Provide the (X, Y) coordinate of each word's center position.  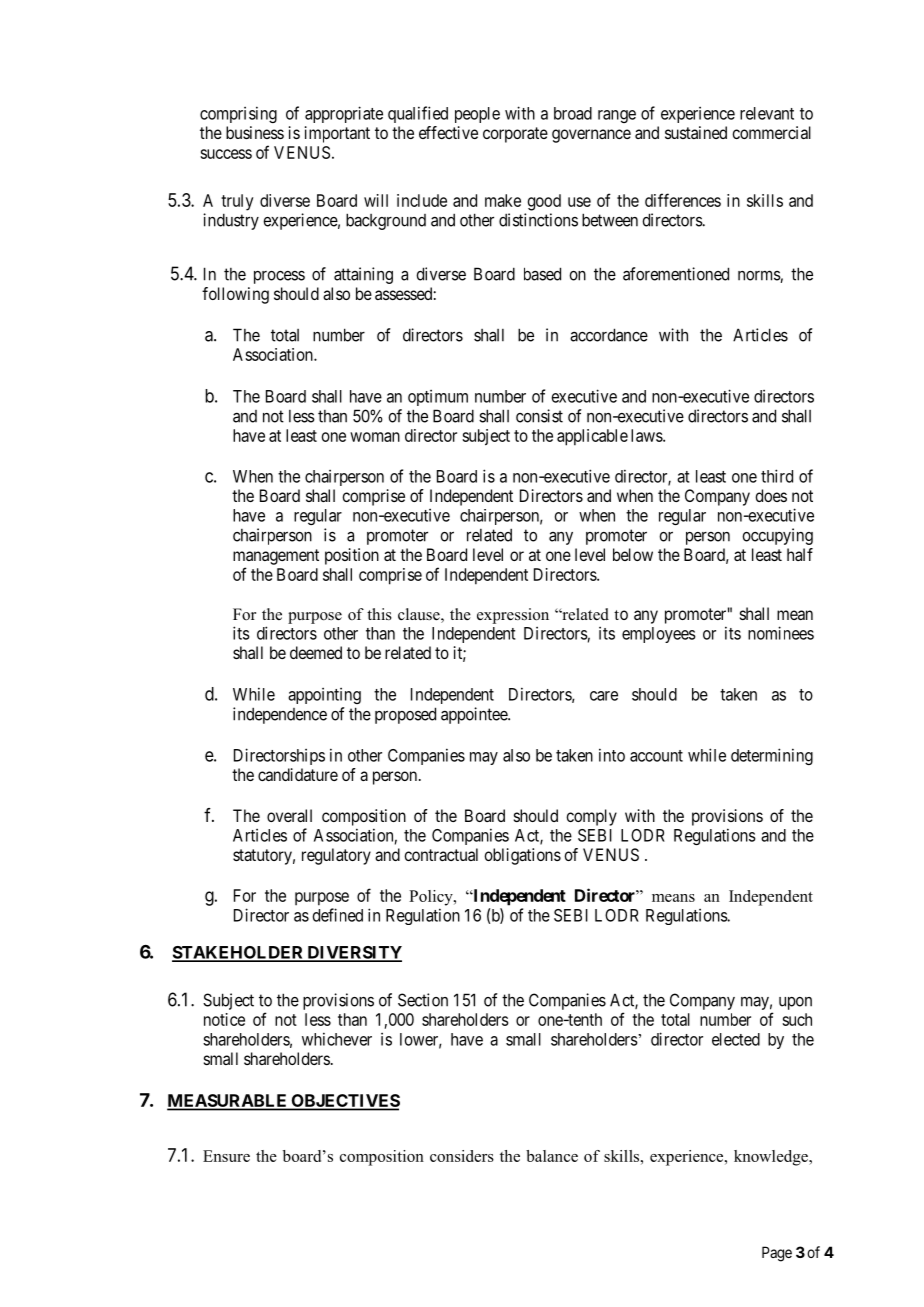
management (276, 557)
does (771, 495)
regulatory (336, 856)
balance (552, 1156)
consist (539, 416)
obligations (522, 856)
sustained (696, 132)
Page (777, 1254)
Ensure (226, 1156)
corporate (515, 135)
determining (772, 756)
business (255, 132)
